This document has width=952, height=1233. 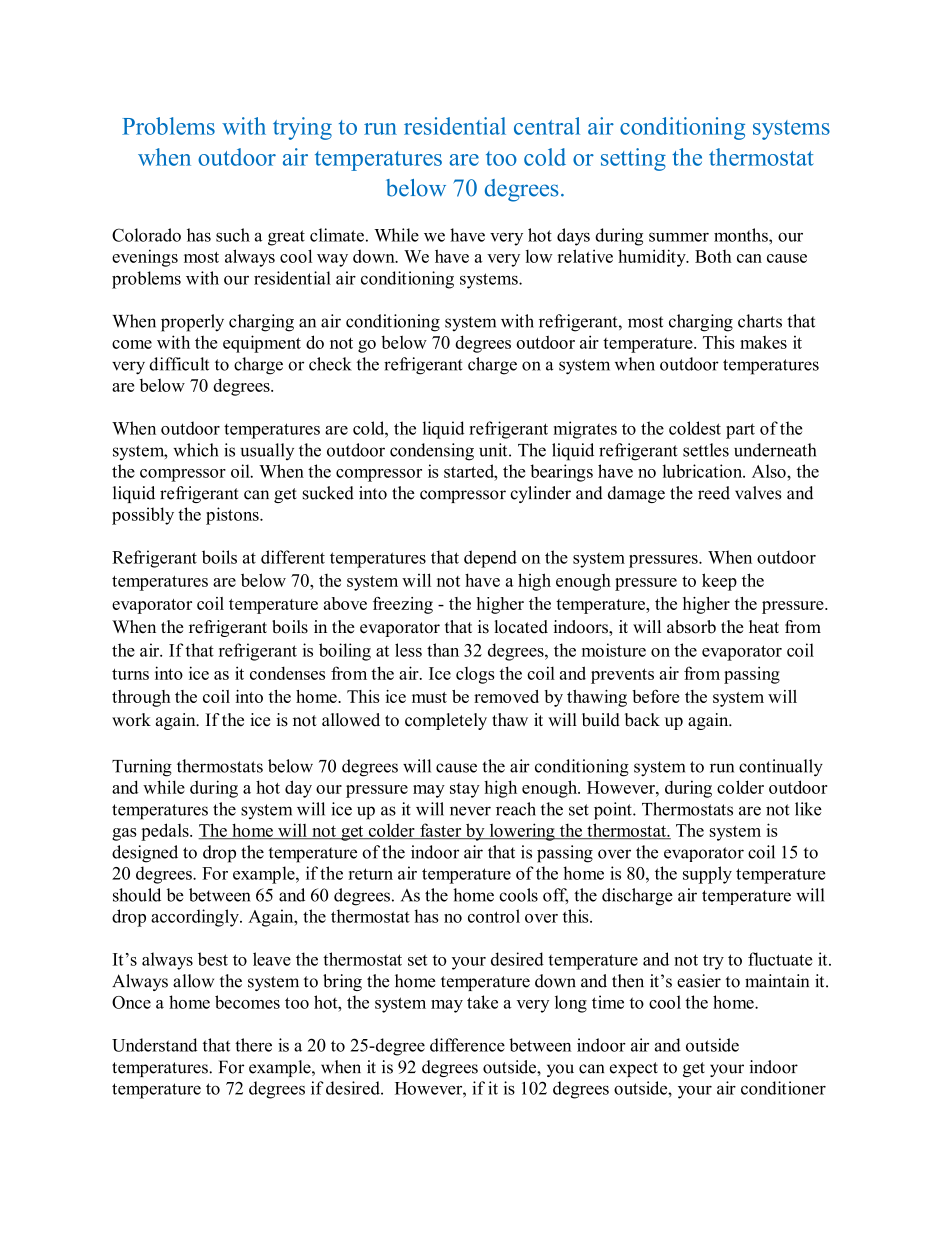 I want to click on keep, so click(x=719, y=582).
